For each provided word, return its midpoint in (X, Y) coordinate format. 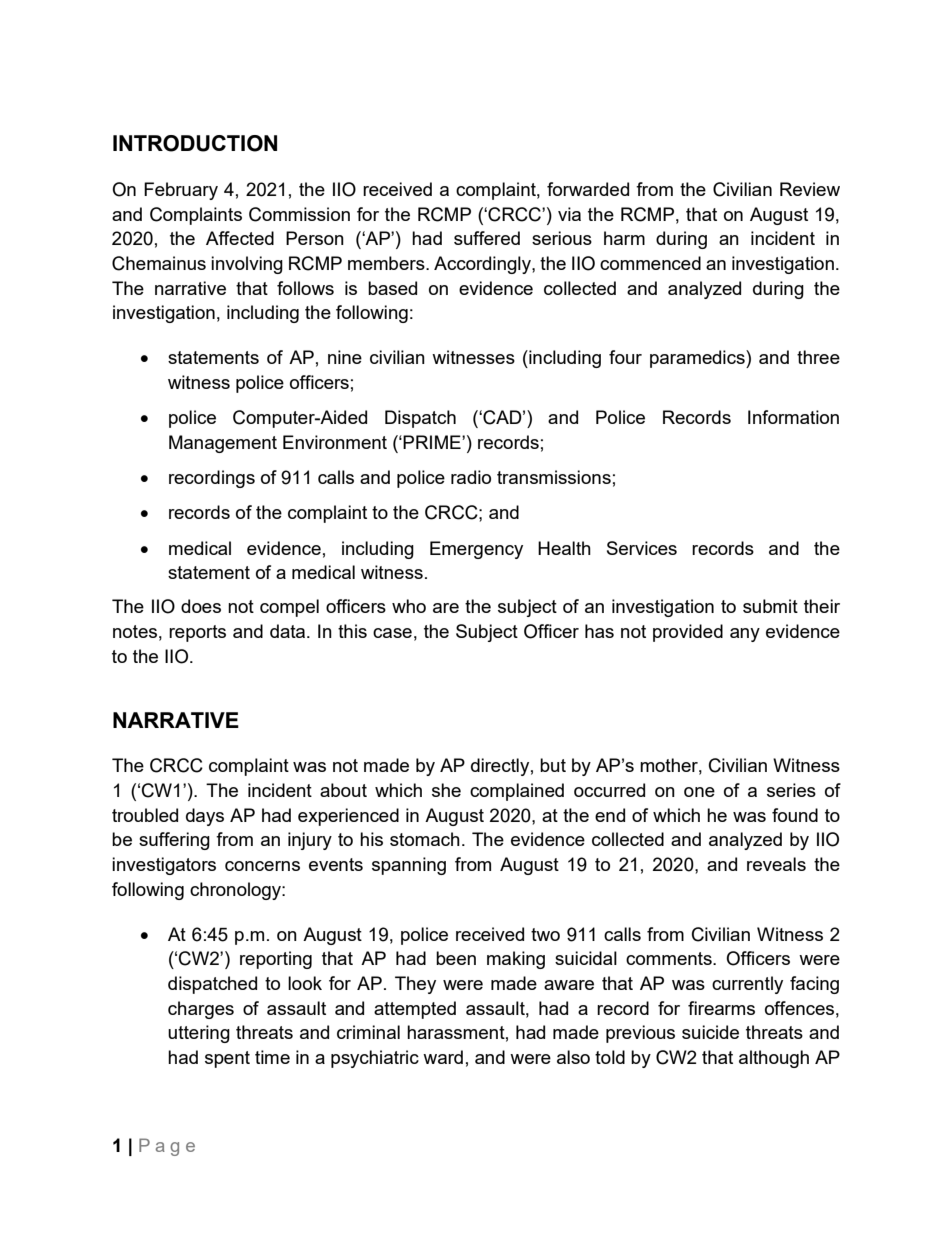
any (745, 635)
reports (197, 633)
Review (810, 189)
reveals (776, 864)
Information (793, 417)
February (181, 191)
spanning (409, 866)
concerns (262, 866)
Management (223, 444)
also (573, 1057)
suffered (487, 238)
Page (167, 1147)
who (409, 606)
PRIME (433, 442)
